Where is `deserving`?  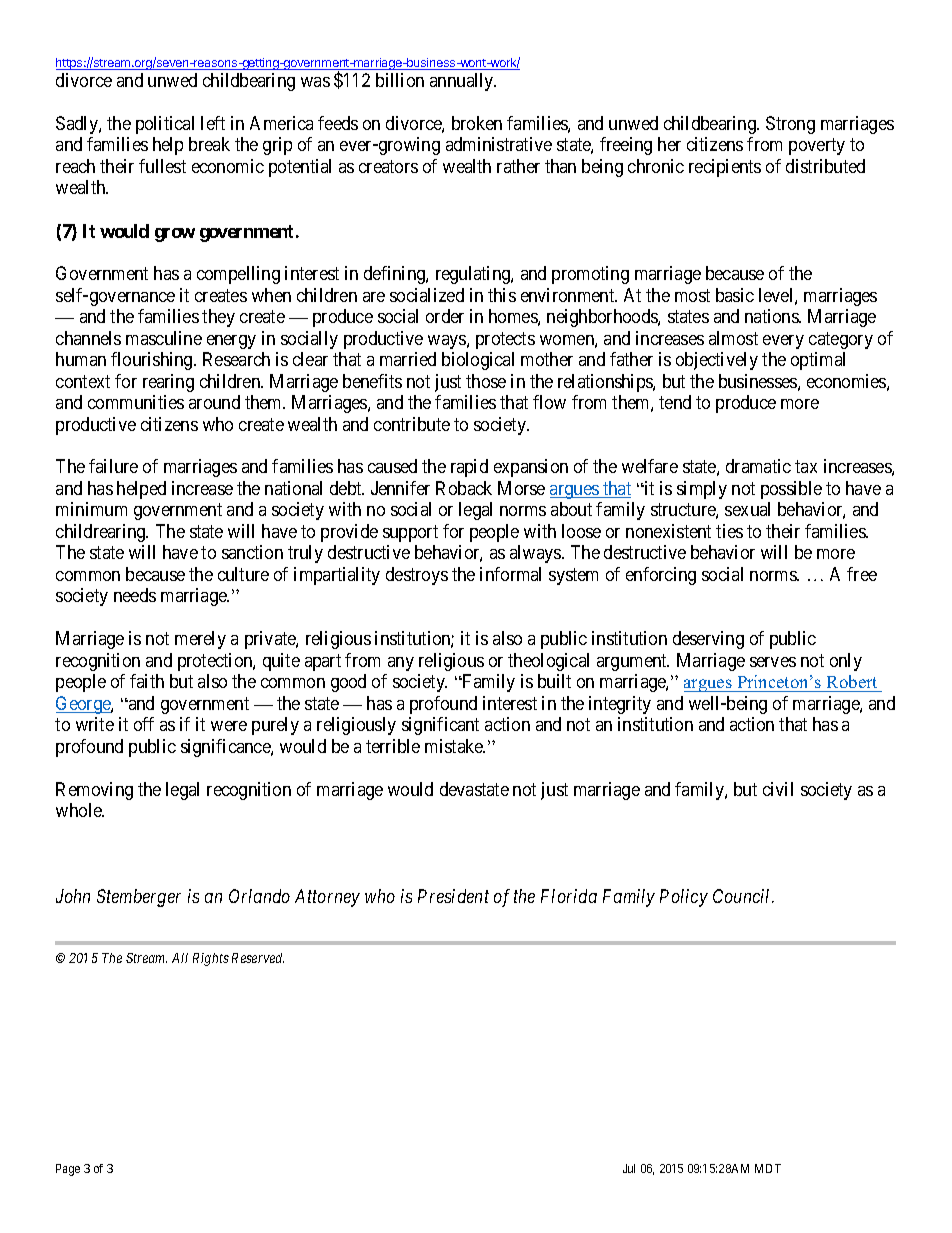
deserving is located at coordinates (708, 640).
